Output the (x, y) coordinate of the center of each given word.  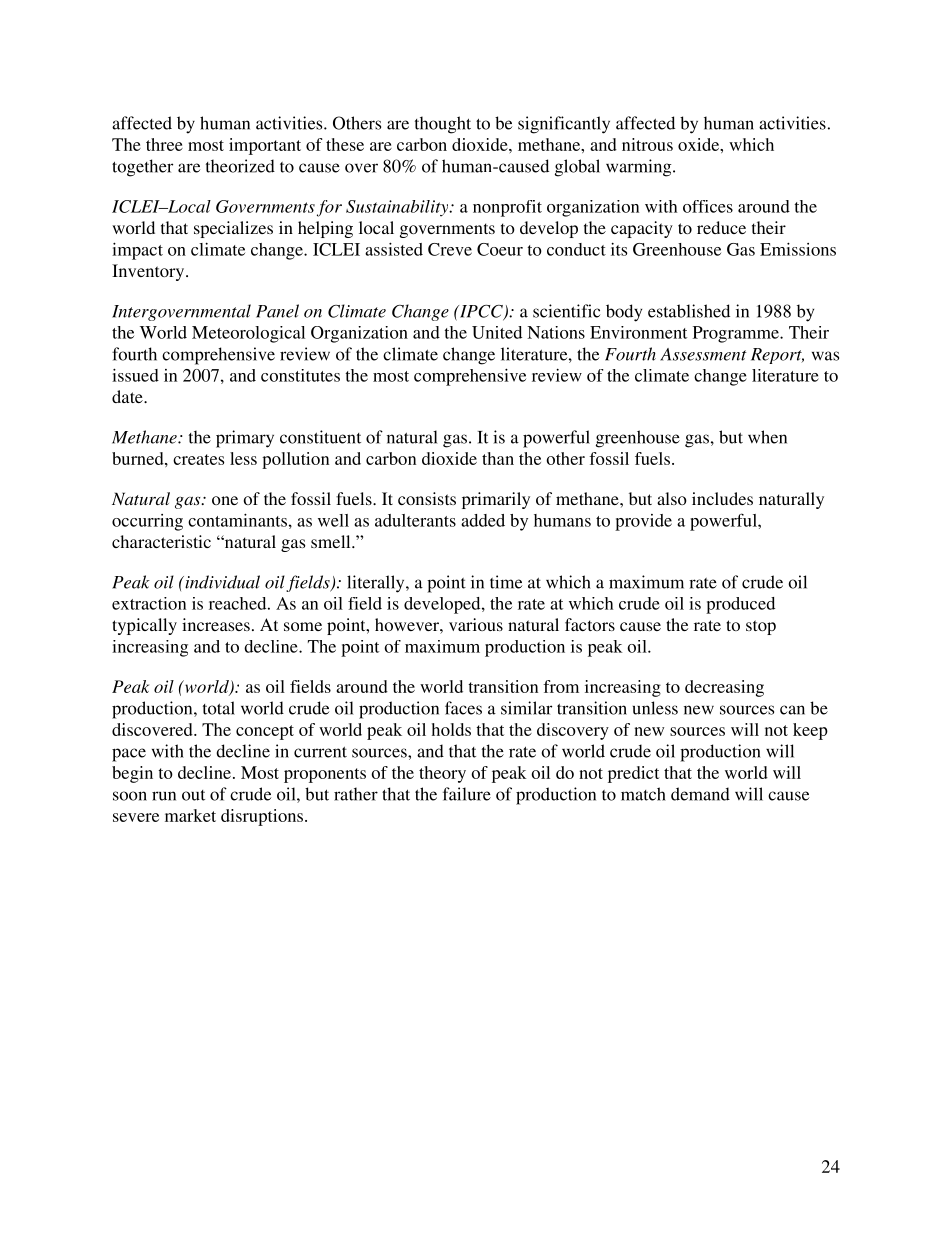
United (497, 332)
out (193, 795)
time (506, 582)
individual (221, 582)
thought (443, 125)
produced (740, 605)
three (164, 144)
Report (777, 356)
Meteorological (248, 334)
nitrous (647, 144)
